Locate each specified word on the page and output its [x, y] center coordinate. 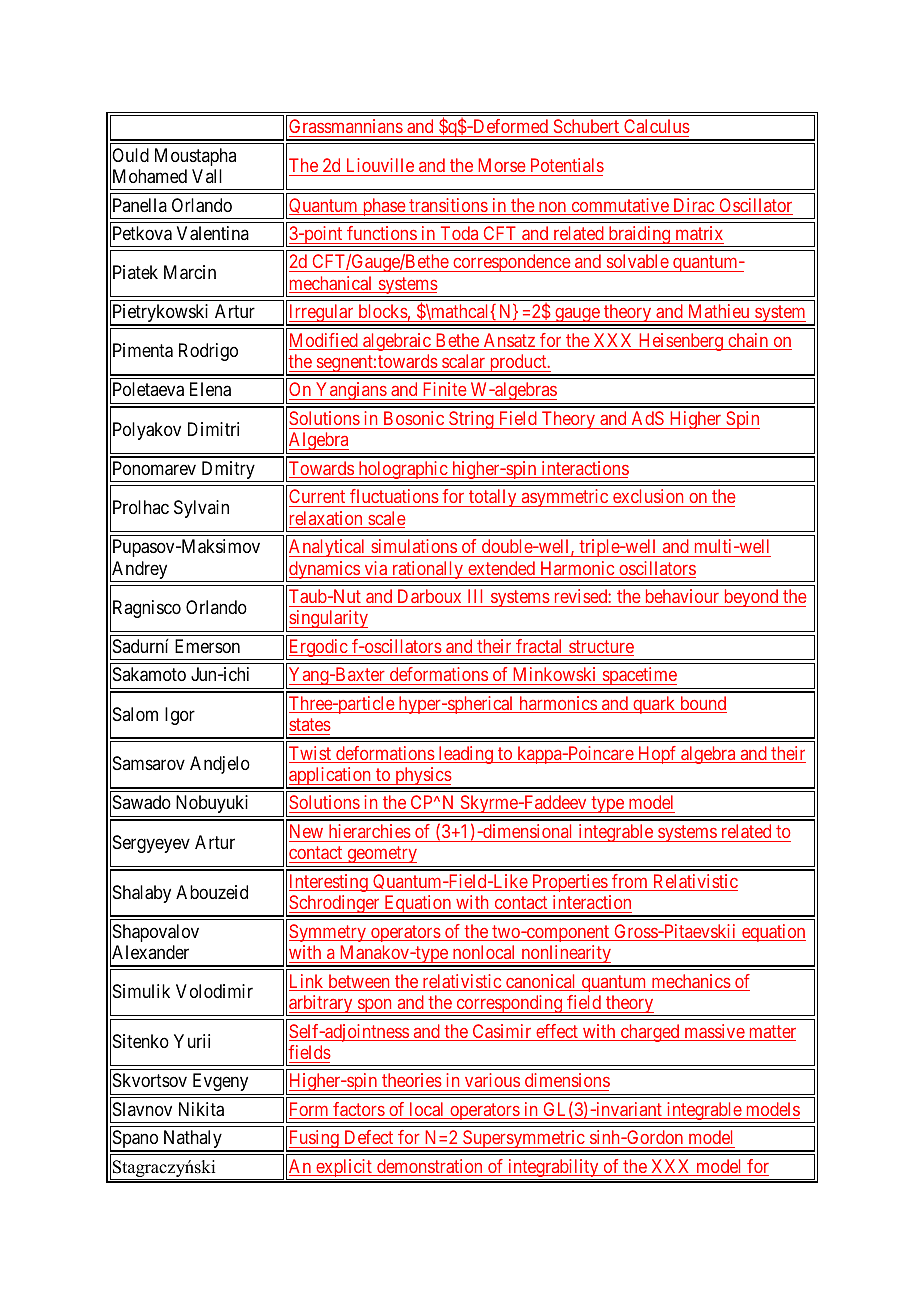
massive [714, 1032]
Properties [569, 883]
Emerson [207, 646]
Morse [502, 165]
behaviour [682, 596]
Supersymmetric [523, 1140]
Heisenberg [680, 342]
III [475, 596]
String [471, 420]
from [630, 882]
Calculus [657, 126]
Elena [210, 389]
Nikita [201, 1109]
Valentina [213, 233]
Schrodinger [334, 905]
